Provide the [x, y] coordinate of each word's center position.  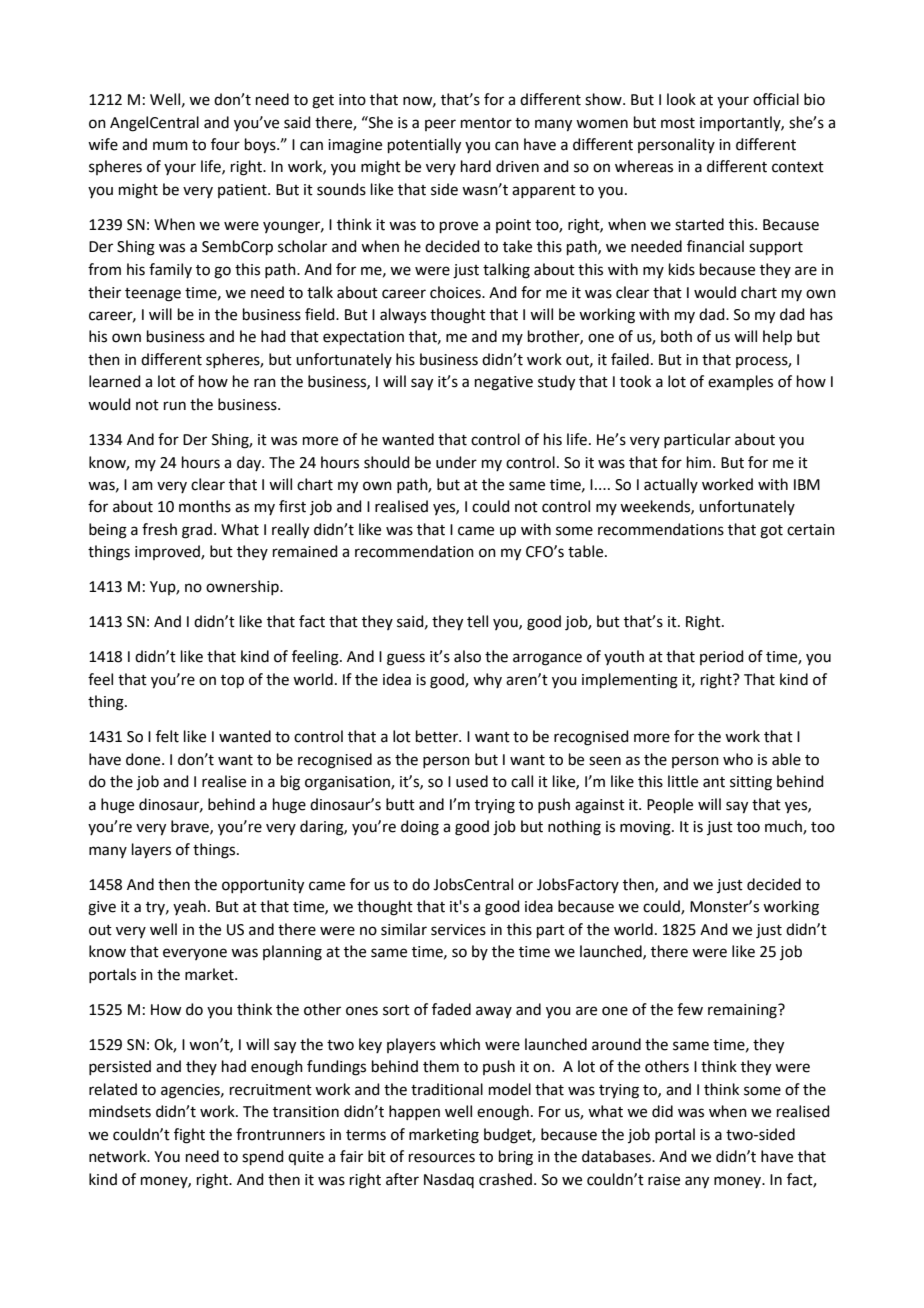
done [144, 759]
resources [442, 1158]
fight [189, 1136]
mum [170, 146]
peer [440, 125]
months [205, 506]
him [700, 462]
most [678, 123]
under [456, 462]
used [472, 781]
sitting [751, 783]
